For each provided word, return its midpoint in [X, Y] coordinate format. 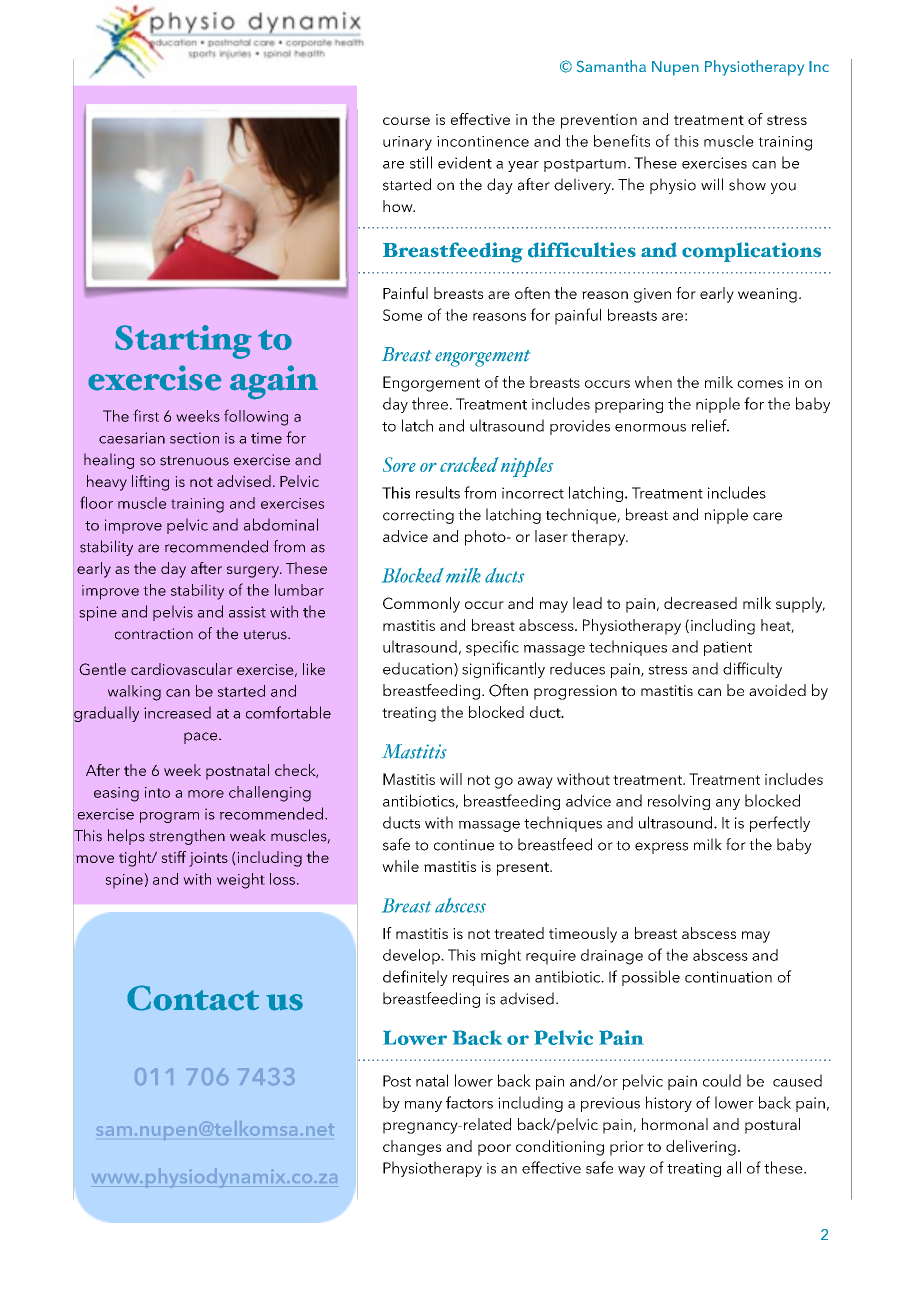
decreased [700, 603]
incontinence [483, 141]
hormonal [675, 1124]
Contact [193, 998]
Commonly [421, 605]
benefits [622, 140]
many [423, 1106]
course [406, 121]
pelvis [173, 613]
